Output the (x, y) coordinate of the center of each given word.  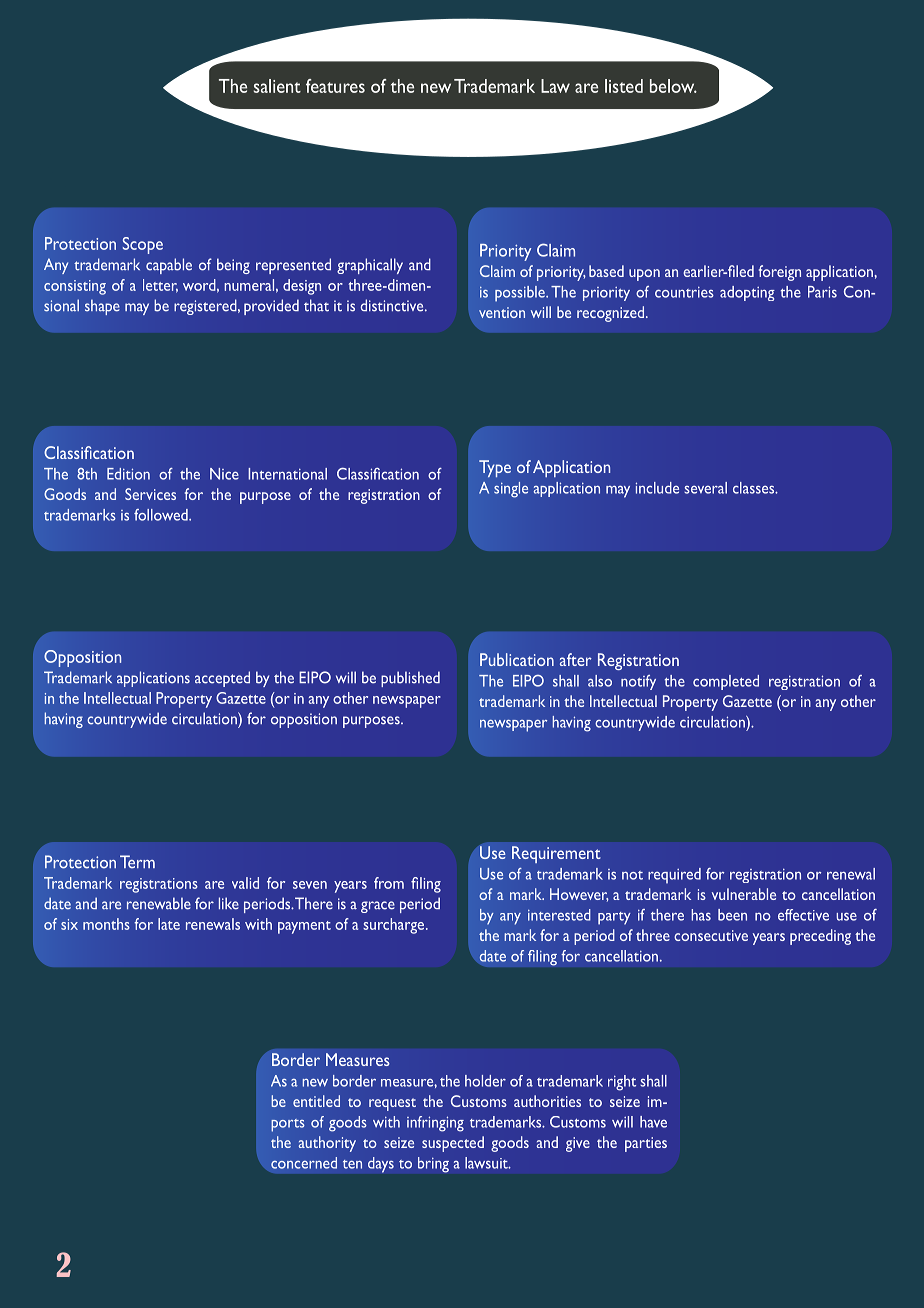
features (335, 86)
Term (137, 862)
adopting (747, 293)
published (410, 679)
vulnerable (744, 894)
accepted (222, 679)
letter (160, 286)
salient (277, 86)
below (673, 86)
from (389, 883)
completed (726, 682)
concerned (304, 1163)
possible (521, 294)
